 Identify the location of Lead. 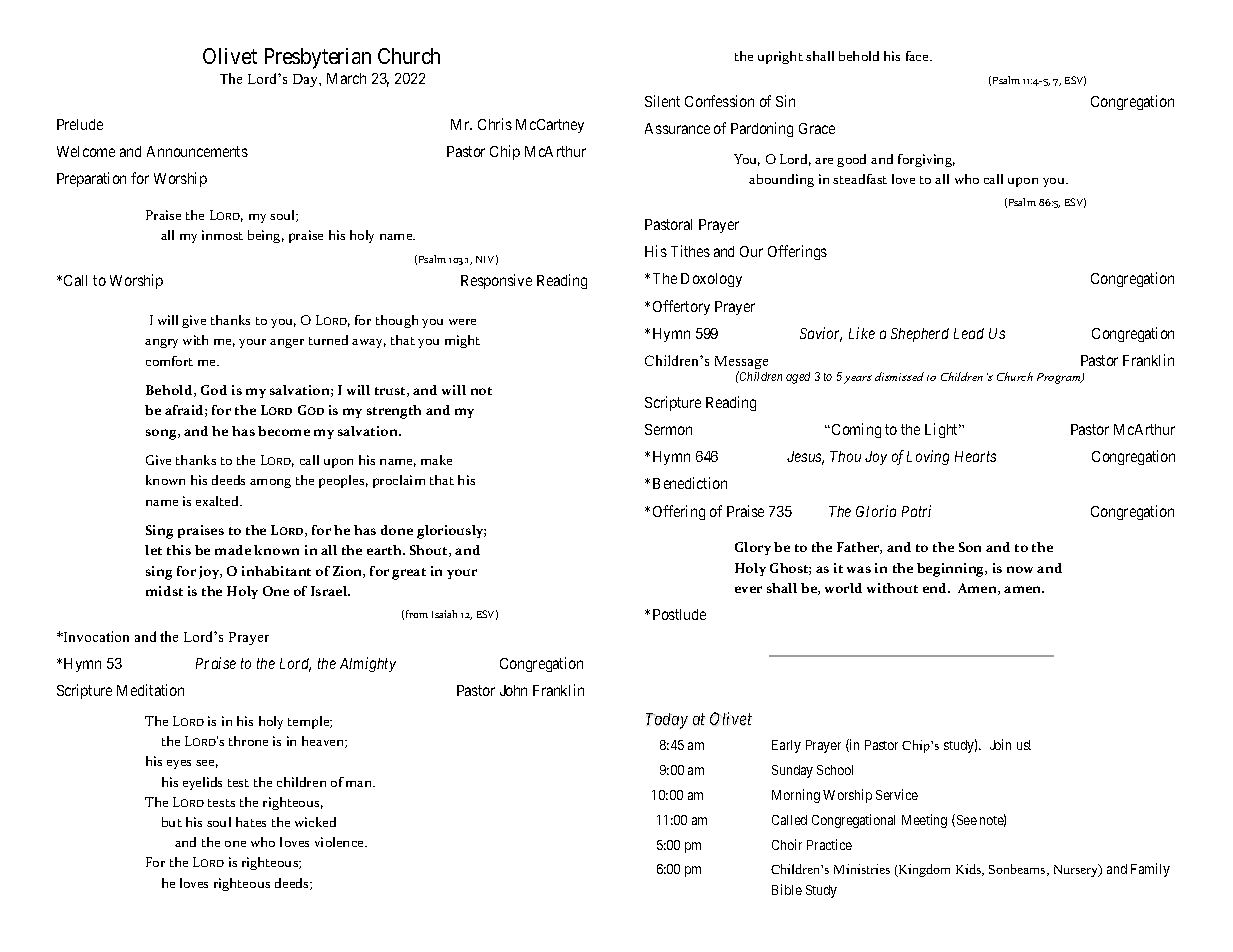
(969, 333).
